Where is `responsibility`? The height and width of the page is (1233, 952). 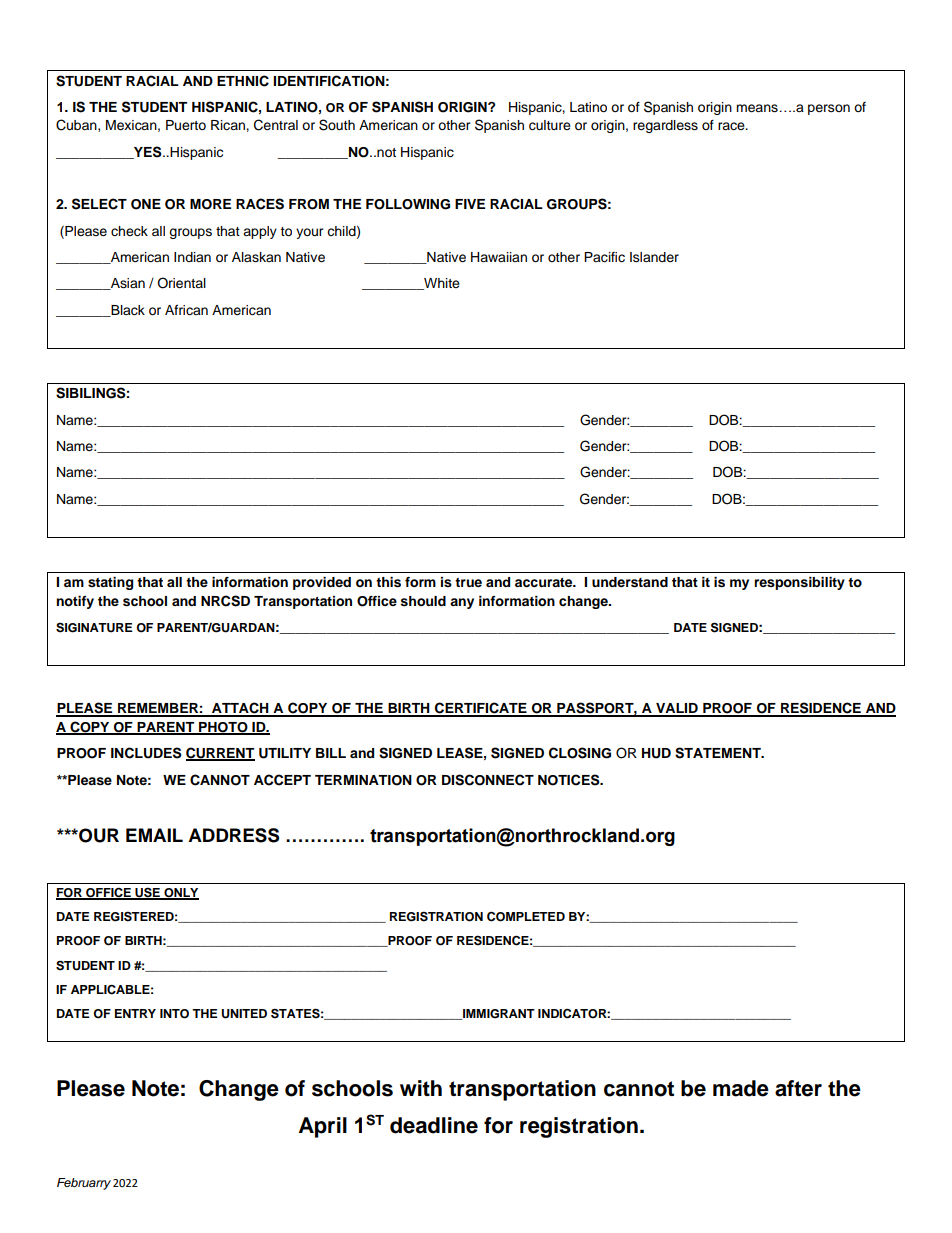 responsibility is located at coordinates (799, 583).
